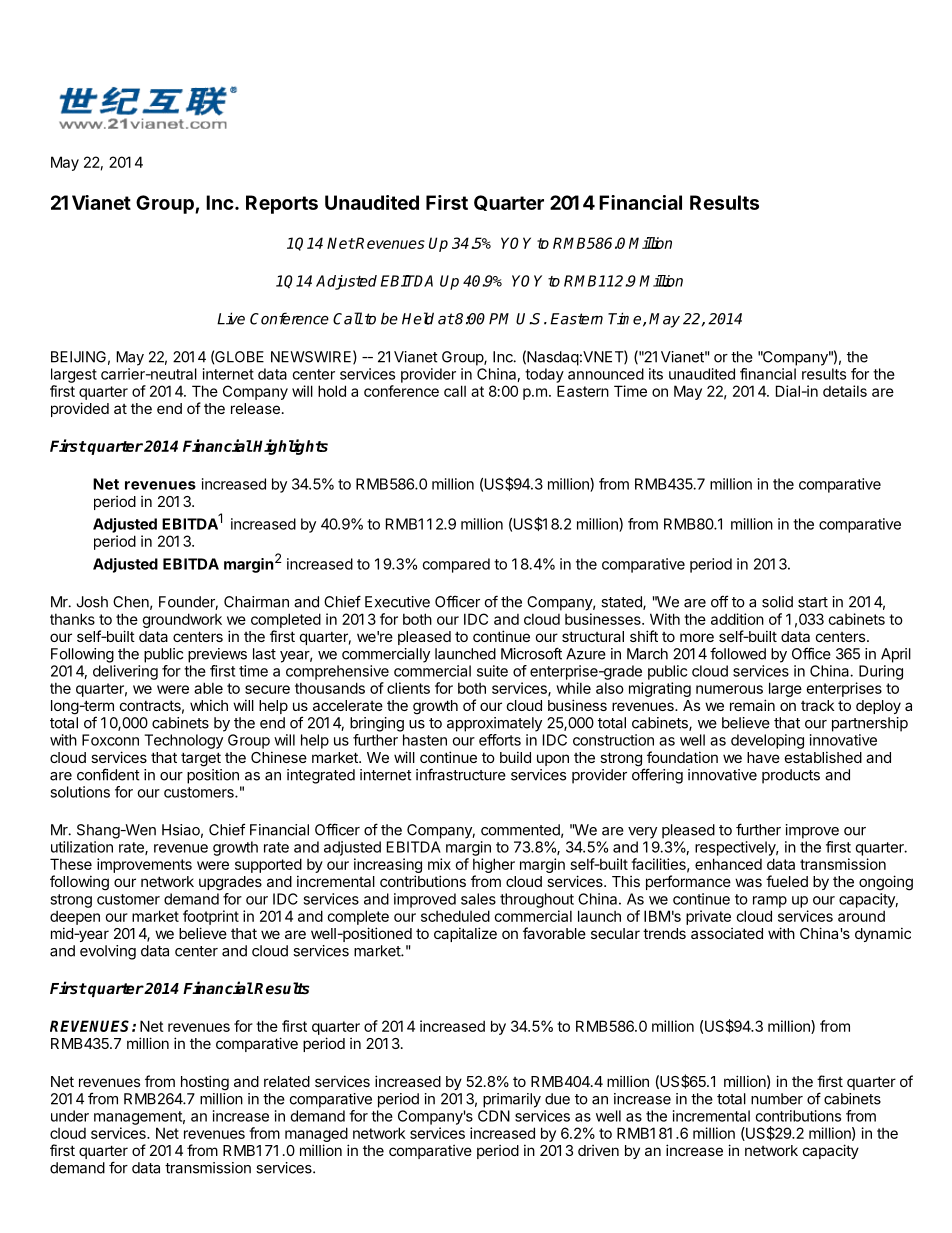 This document has width=952, height=1233. What do you see at coordinates (418, 318) in the document?
I see `Held` at bounding box center [418, 318].
